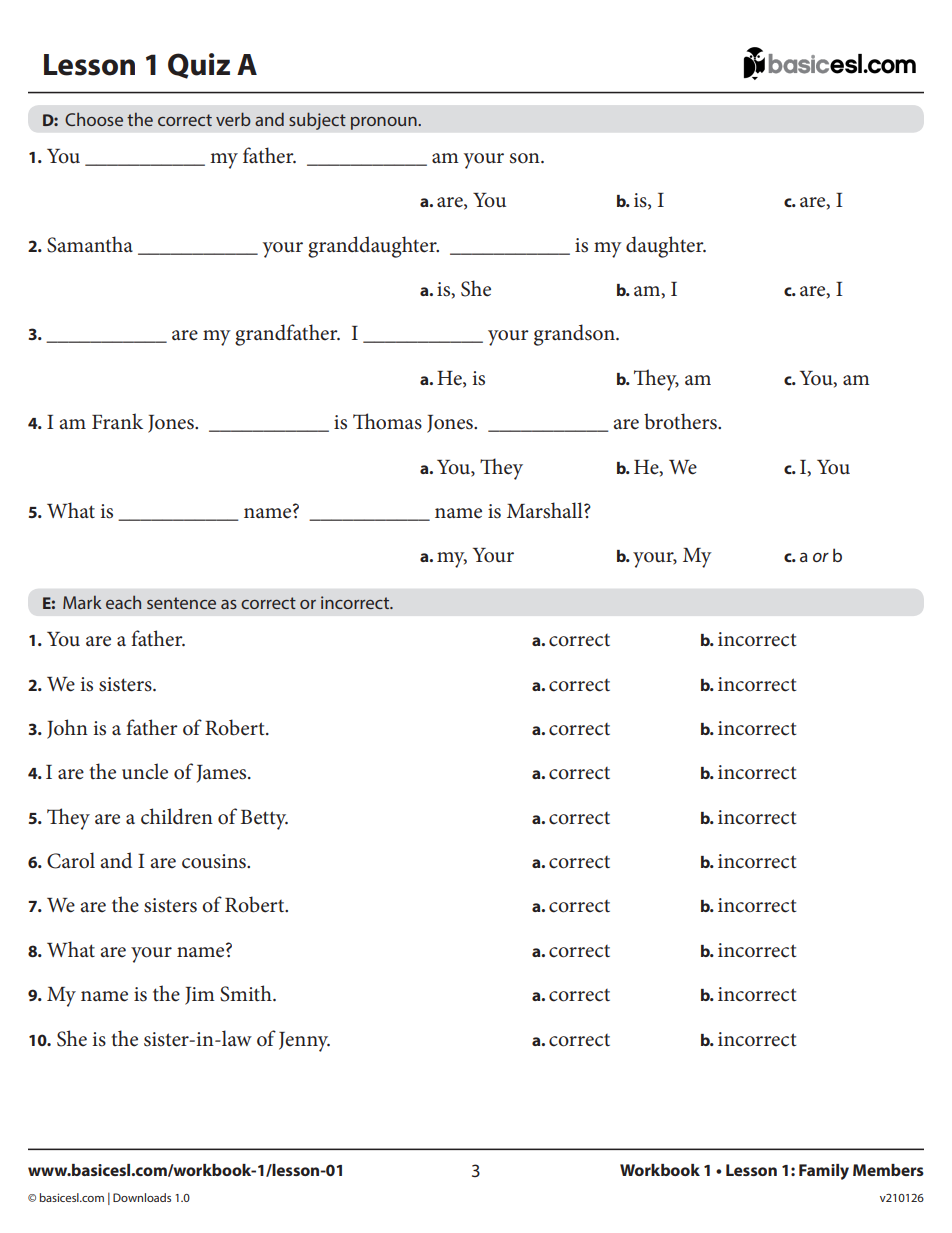  What do you see at coordinates (215, 861) in the screenshot?
I see `cousins` at bounding box center [215, 861].
